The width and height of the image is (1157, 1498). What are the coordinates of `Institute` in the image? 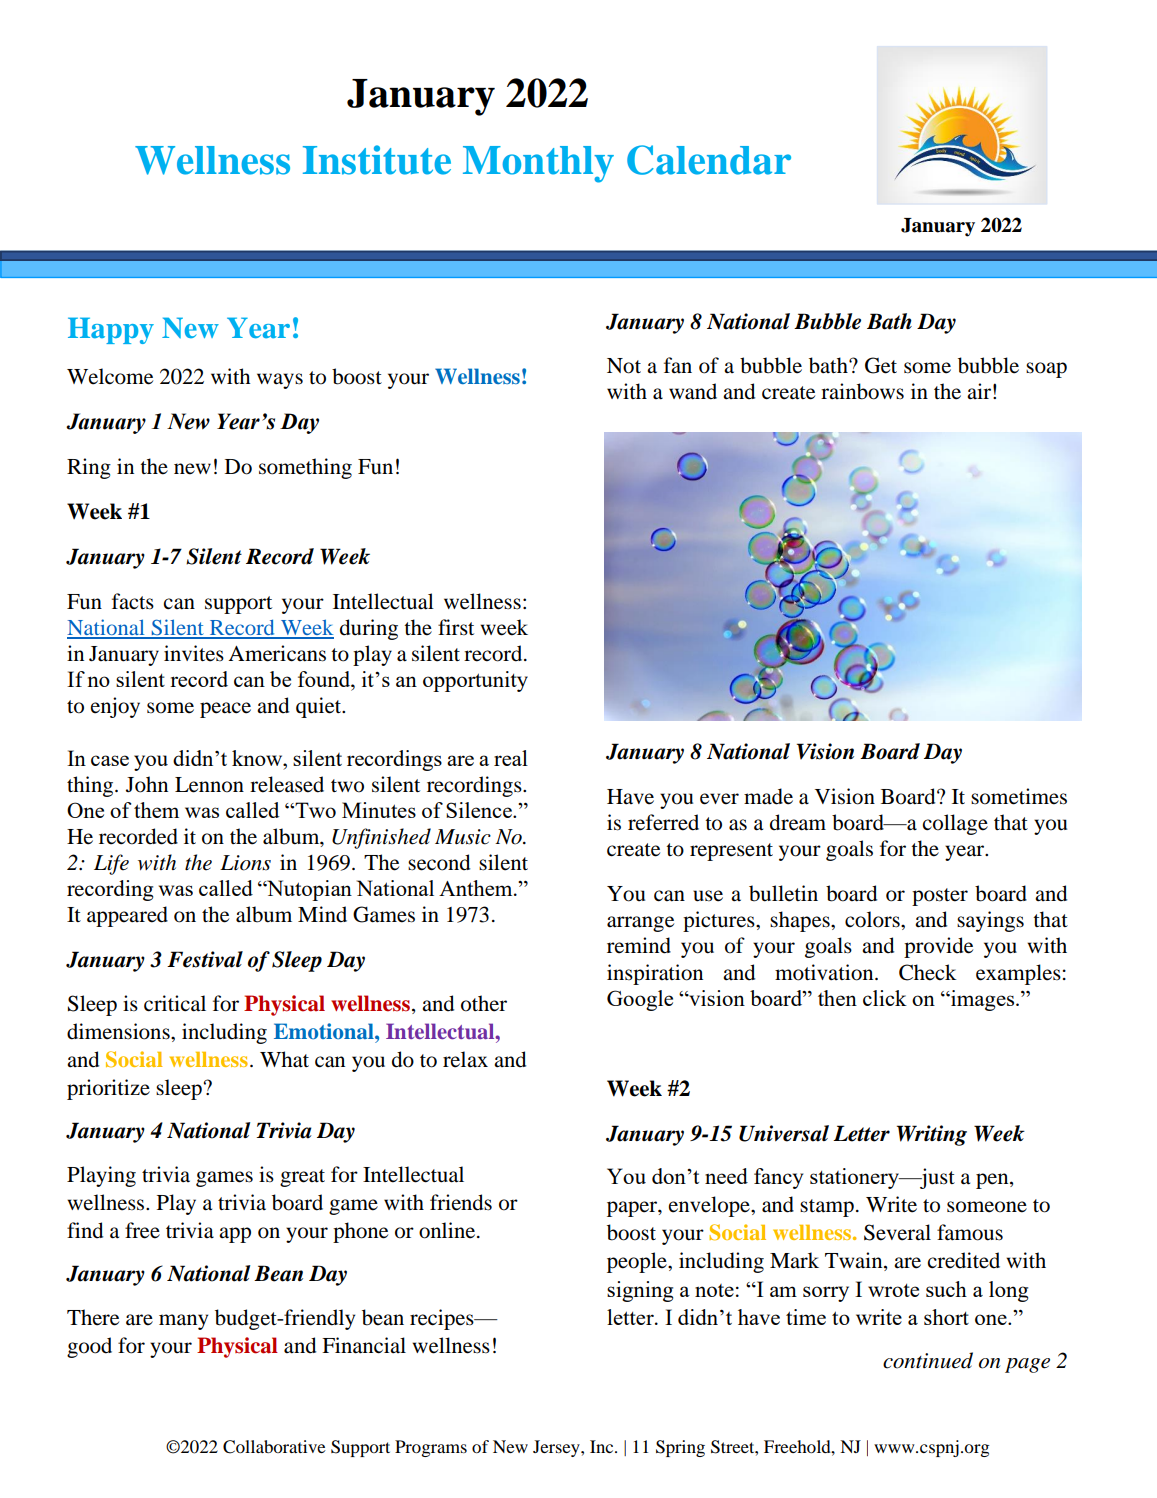 It's located at (377, 160).
